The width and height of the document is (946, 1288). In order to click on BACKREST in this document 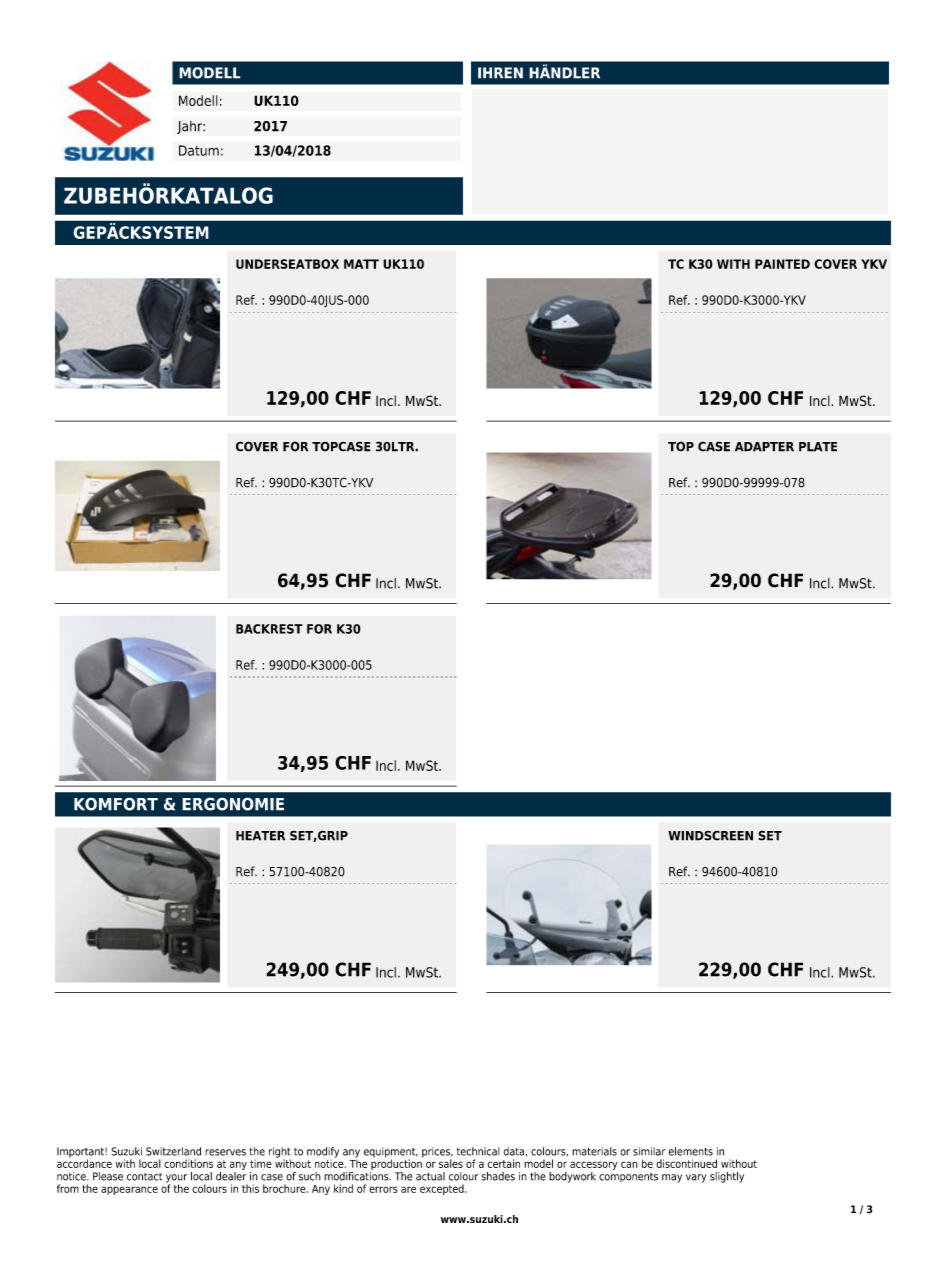, I will do `click(269, 629)`.
